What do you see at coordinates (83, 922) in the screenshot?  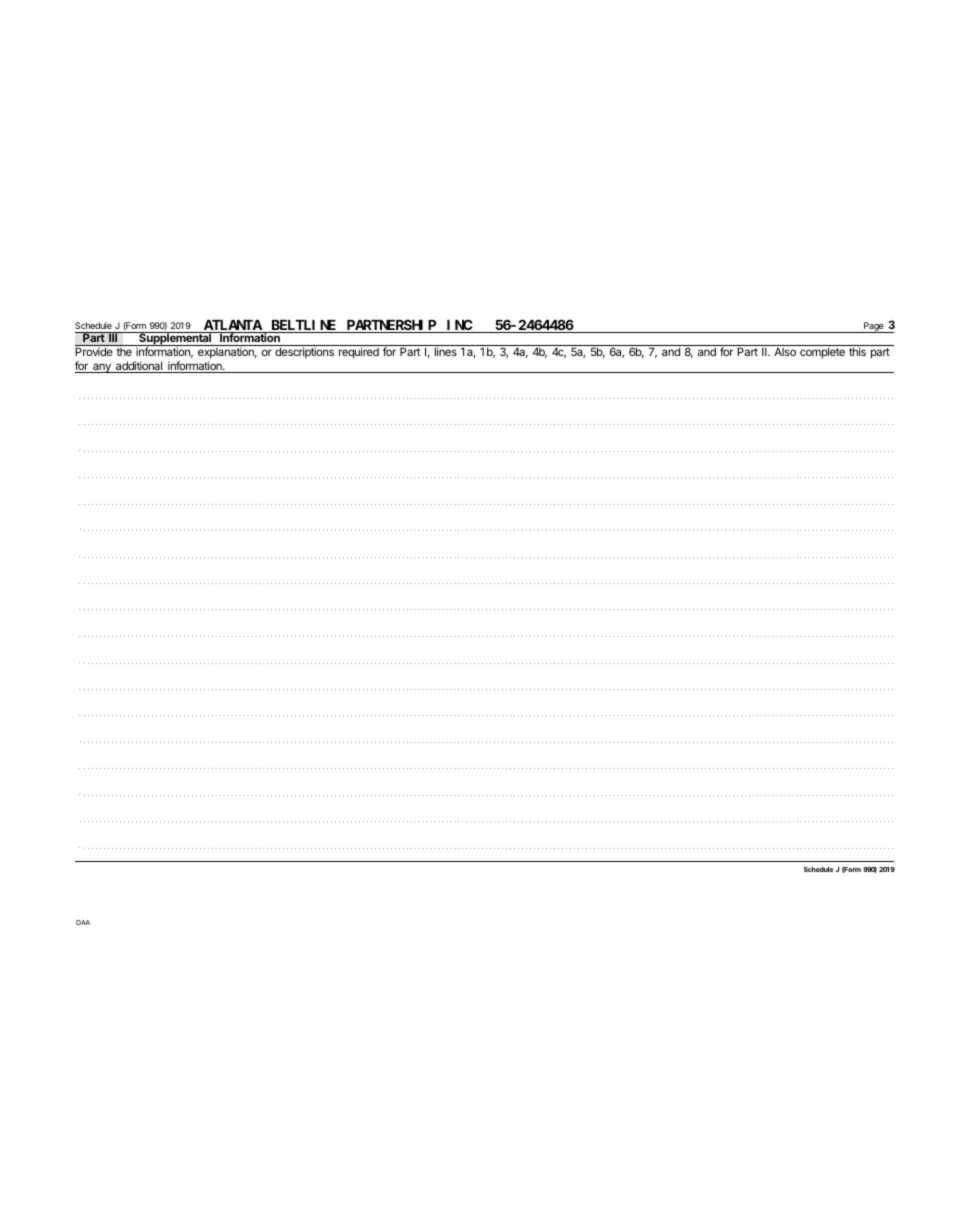 I see `DAA` at bounding box center [83, 922].
